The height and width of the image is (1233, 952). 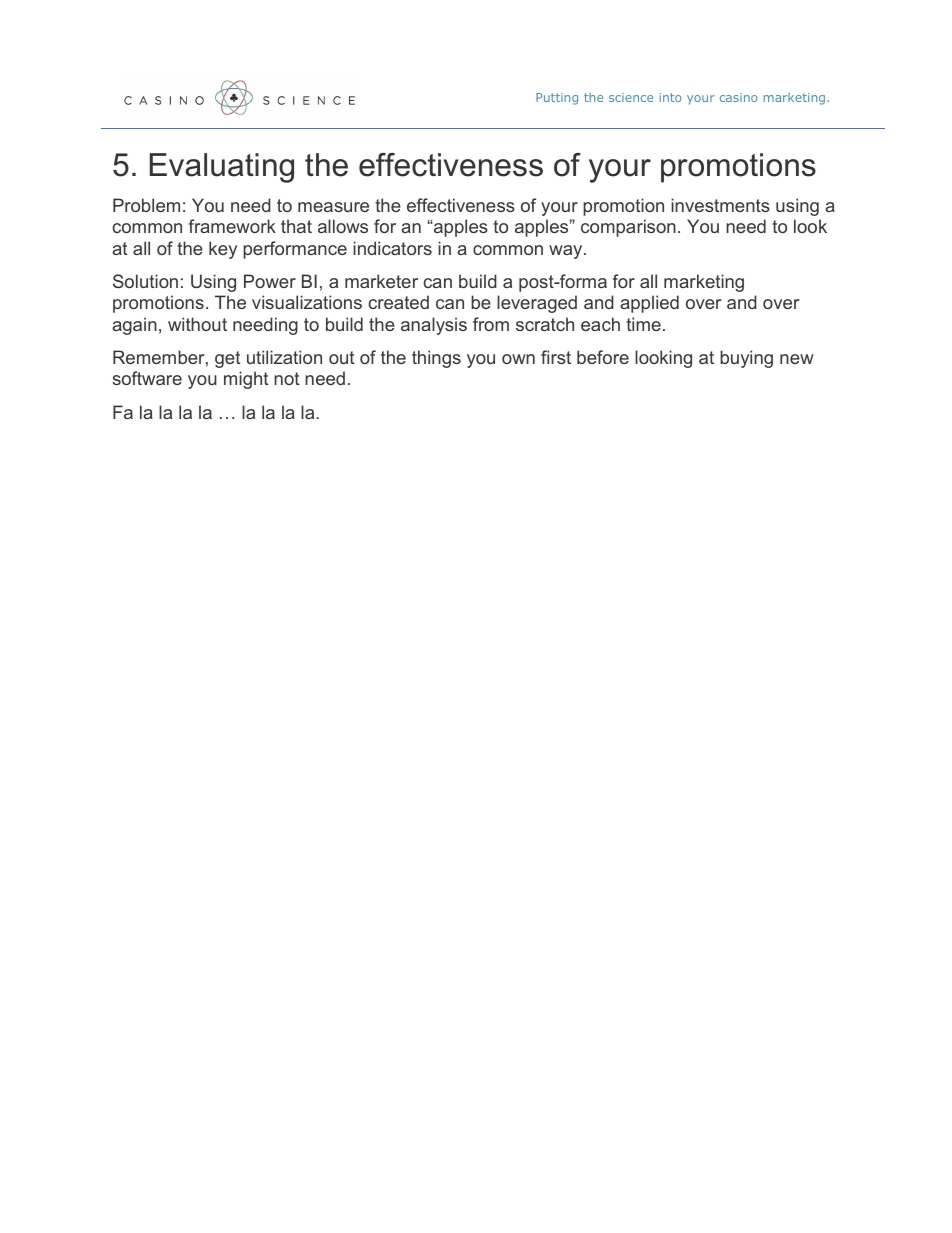 I want to click on might, so click(x=246, y=380).
